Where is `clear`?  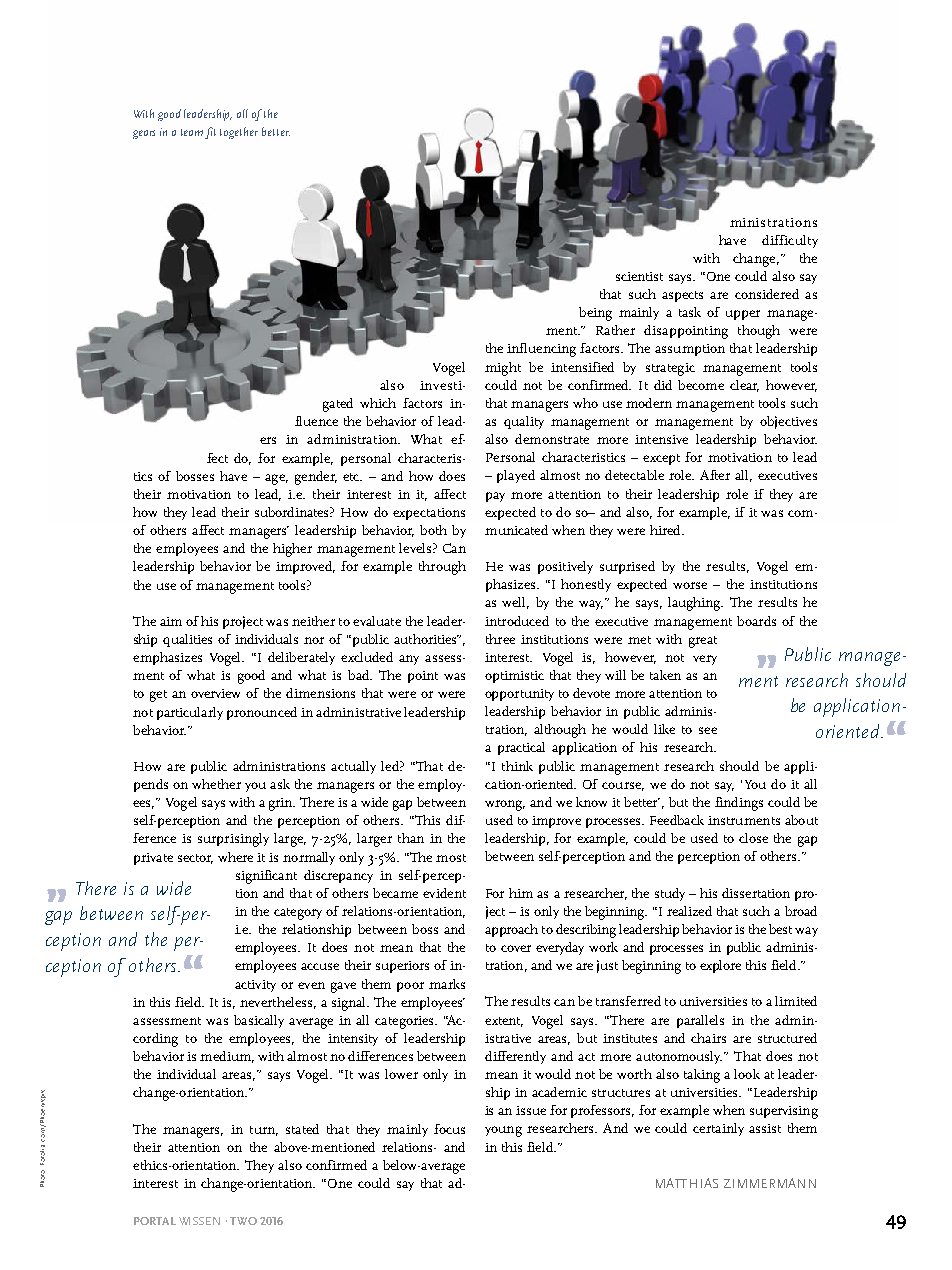
clear is located at coordinates (744, 386).
